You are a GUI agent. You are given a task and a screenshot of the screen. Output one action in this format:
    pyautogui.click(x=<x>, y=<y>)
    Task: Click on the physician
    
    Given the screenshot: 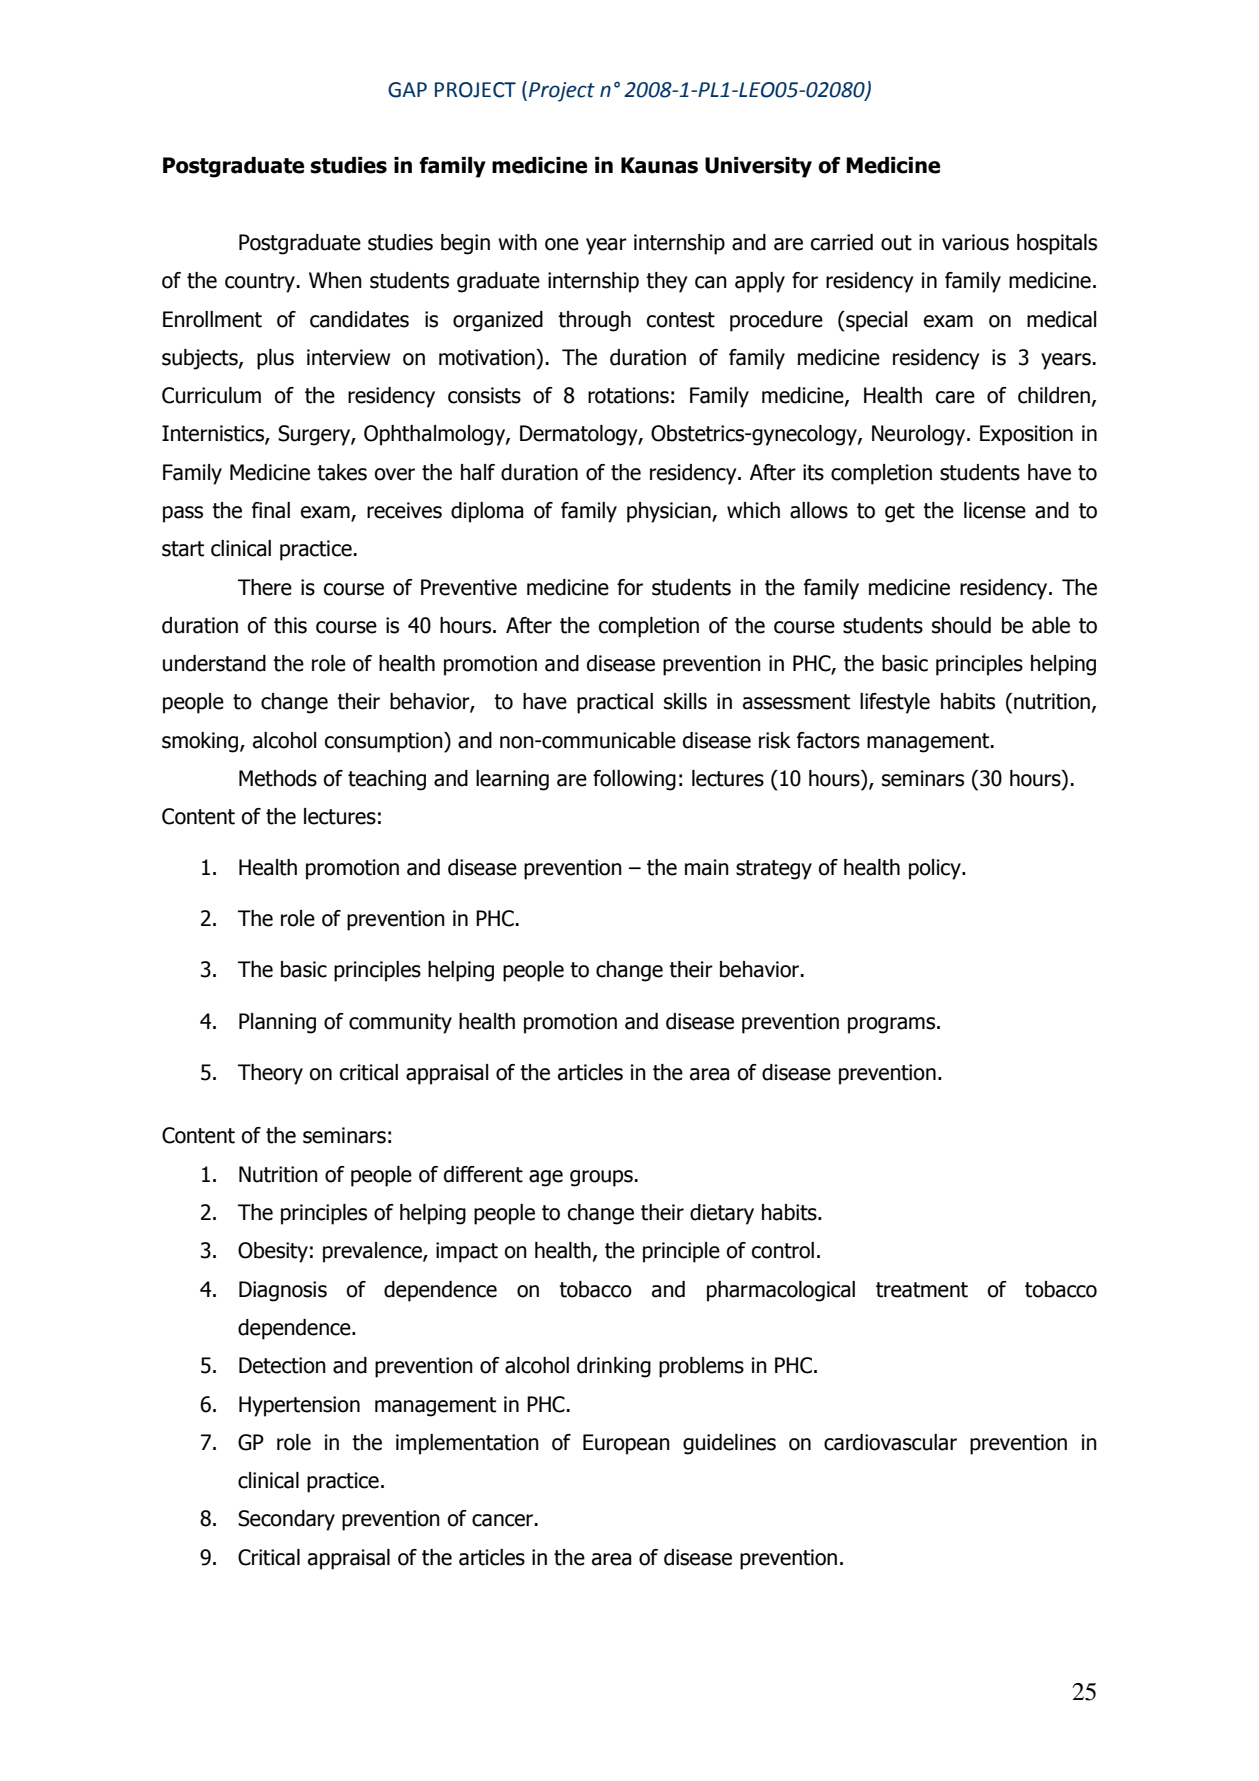 What is the action you would take?
    pyautogui.click(x=670, y=512)
